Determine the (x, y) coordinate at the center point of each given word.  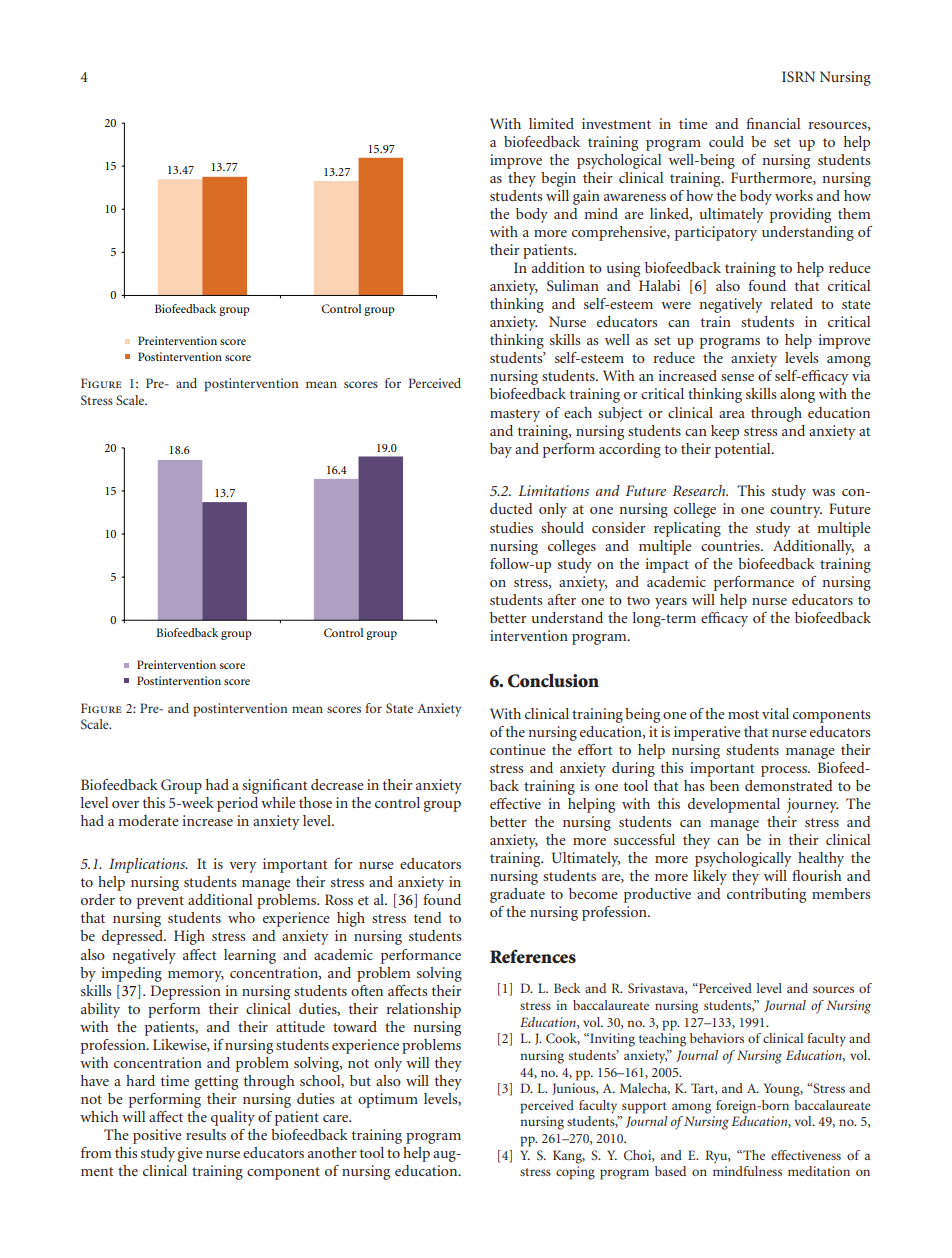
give (190, 1154)
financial (773, 123)
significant (274, 786)
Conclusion (553, 680)
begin (558, 179)
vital (775, 713)
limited (551, 123)
